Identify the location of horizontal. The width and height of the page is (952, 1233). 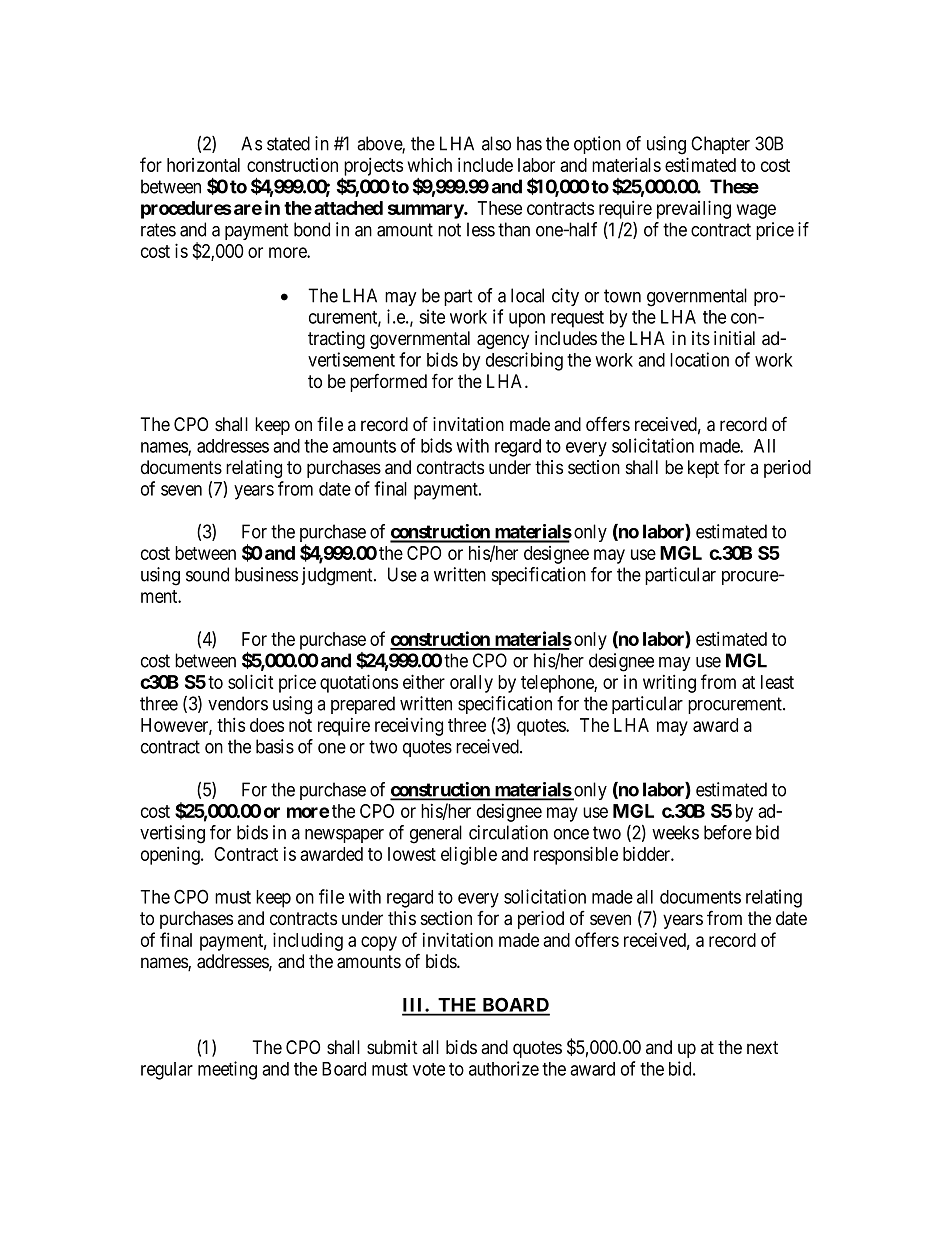
(203, 165).
